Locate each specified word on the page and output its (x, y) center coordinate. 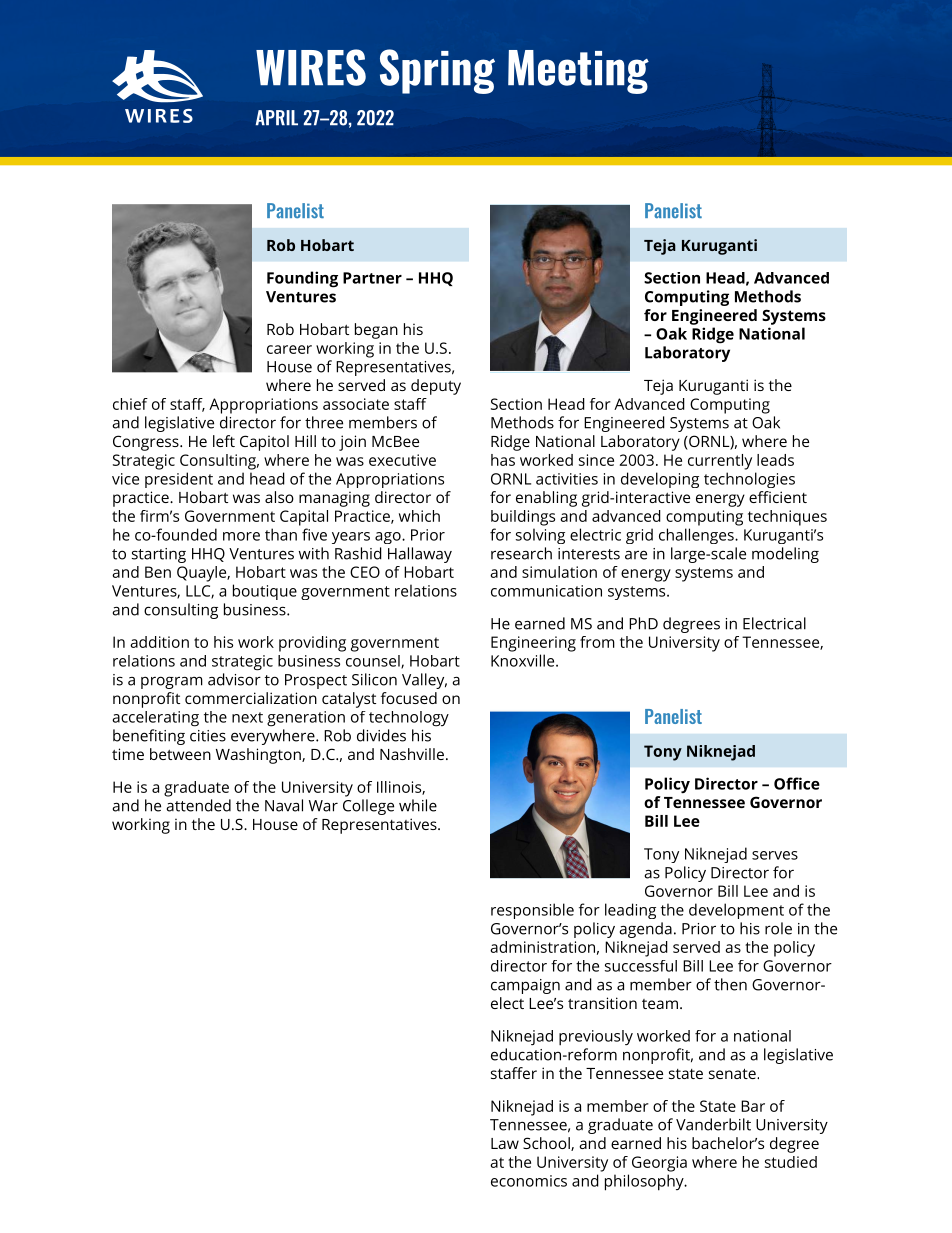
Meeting (578, 72)
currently (720, 462)
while (418, 805)
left (224, 441)
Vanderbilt (713, 1124)
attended (199, 805)
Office (797, 783)
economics (529, 1181)
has (503, 460)
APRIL (277, 118)
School (547, 1144)
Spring (437, 71)
